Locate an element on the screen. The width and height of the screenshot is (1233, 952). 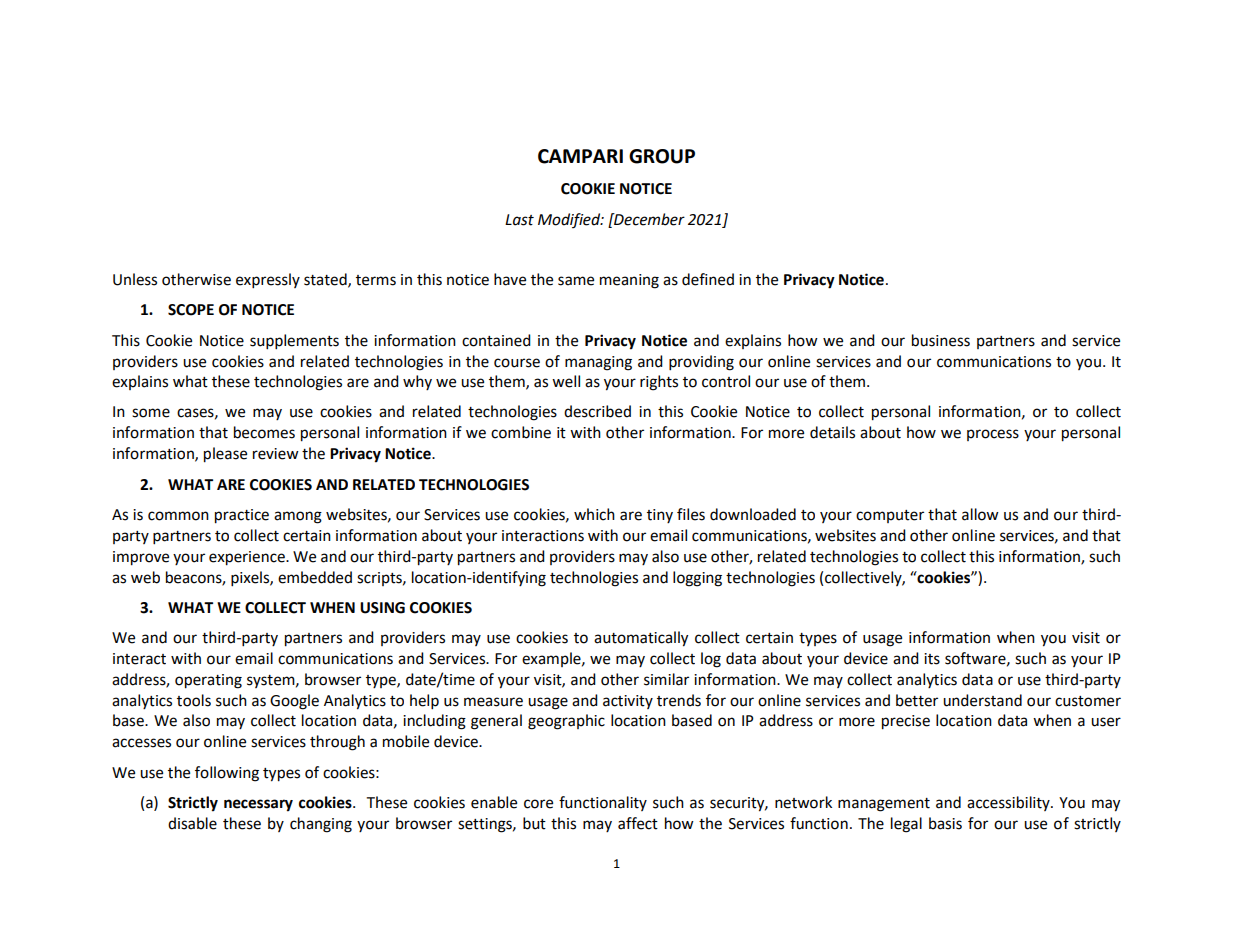
operating is located at coordinates (208, 681).
